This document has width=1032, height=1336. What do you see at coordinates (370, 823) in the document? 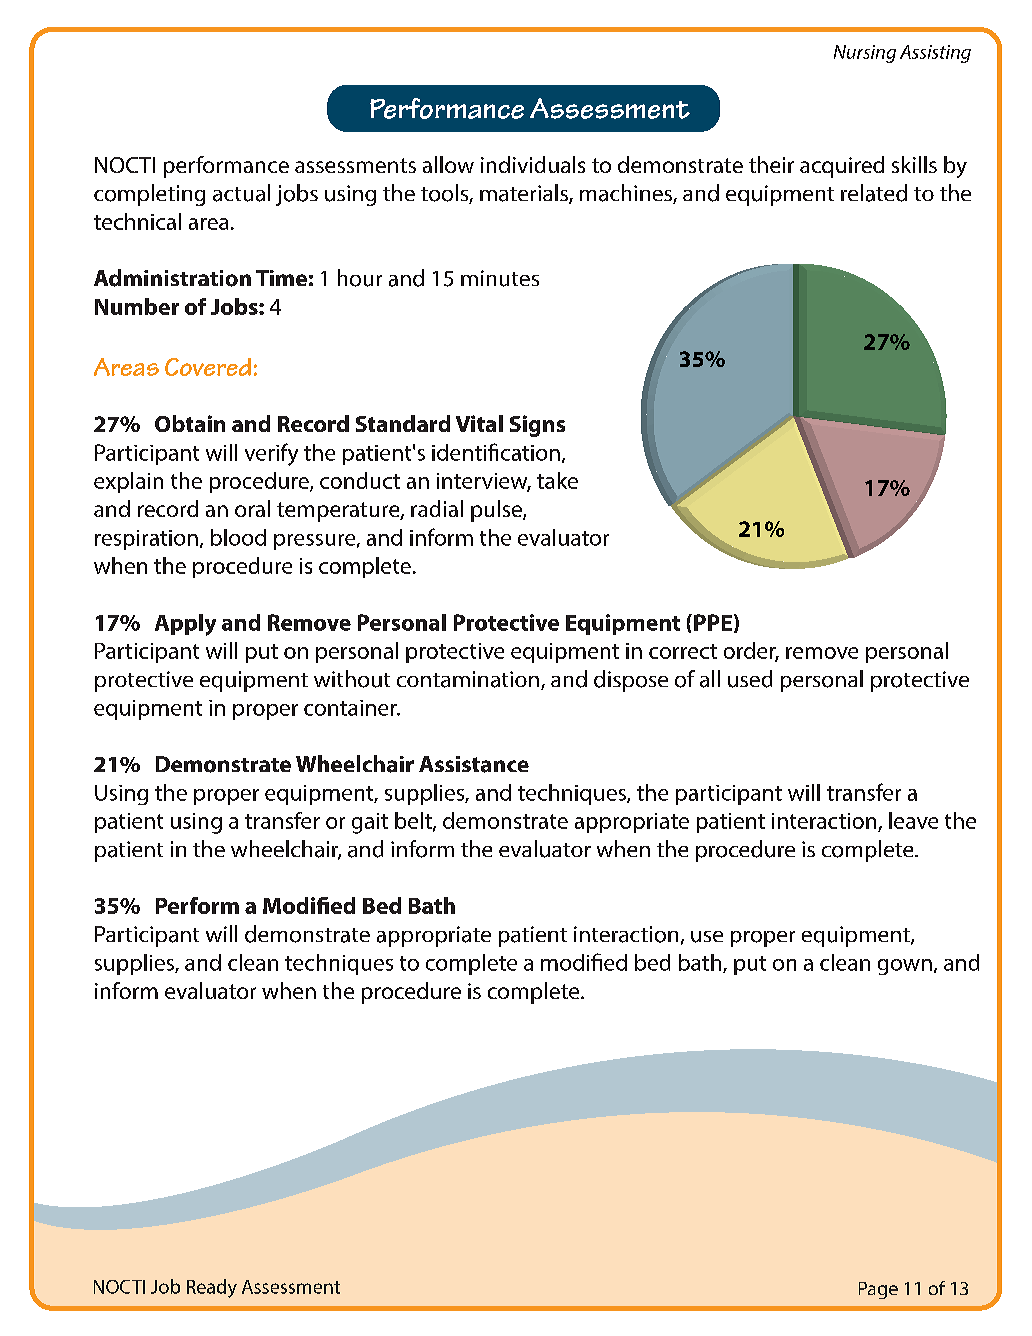
I see `gait` at bounding box center [370, 823].
